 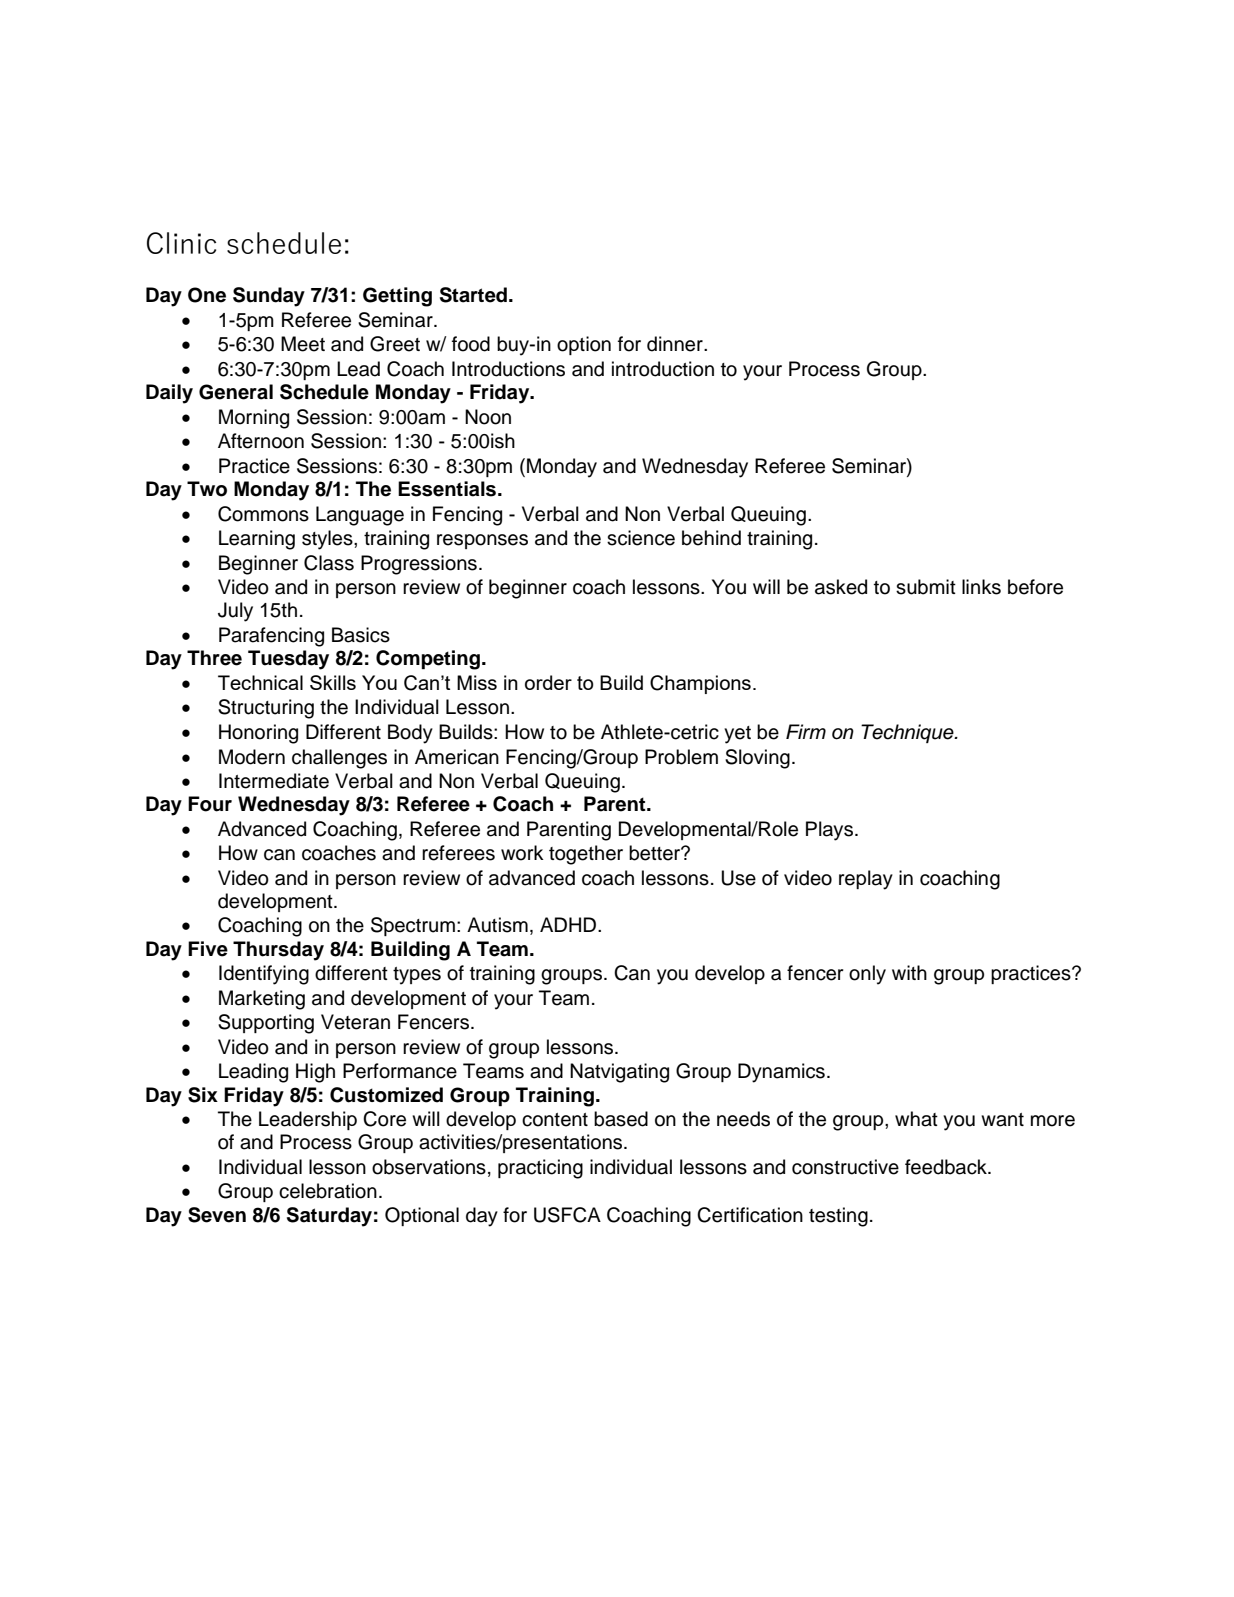 I want to click on Sunday, so click(x=269, y=297).
